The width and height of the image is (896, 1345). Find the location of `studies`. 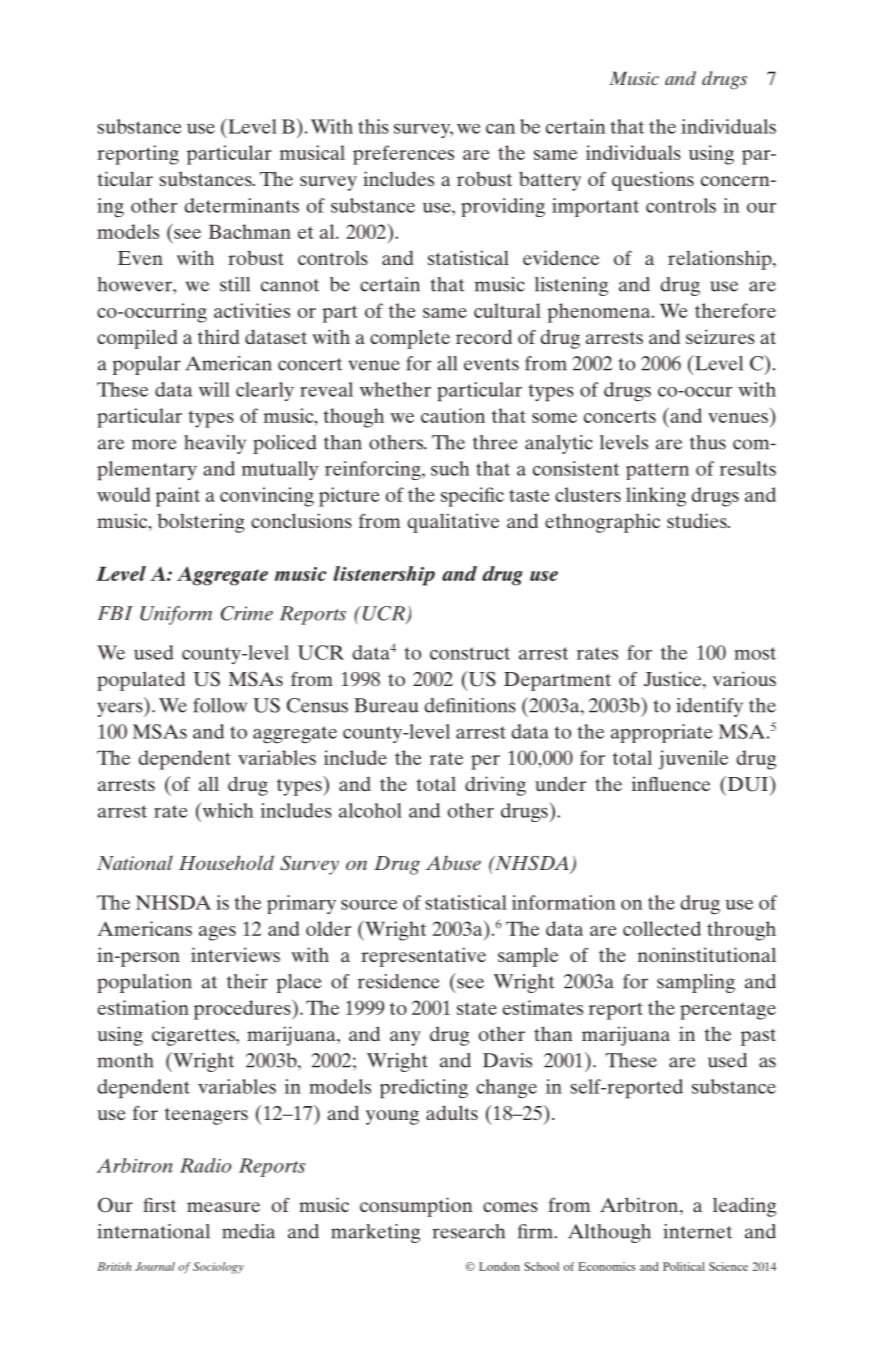

studies is located at coordinates (698, 520).
